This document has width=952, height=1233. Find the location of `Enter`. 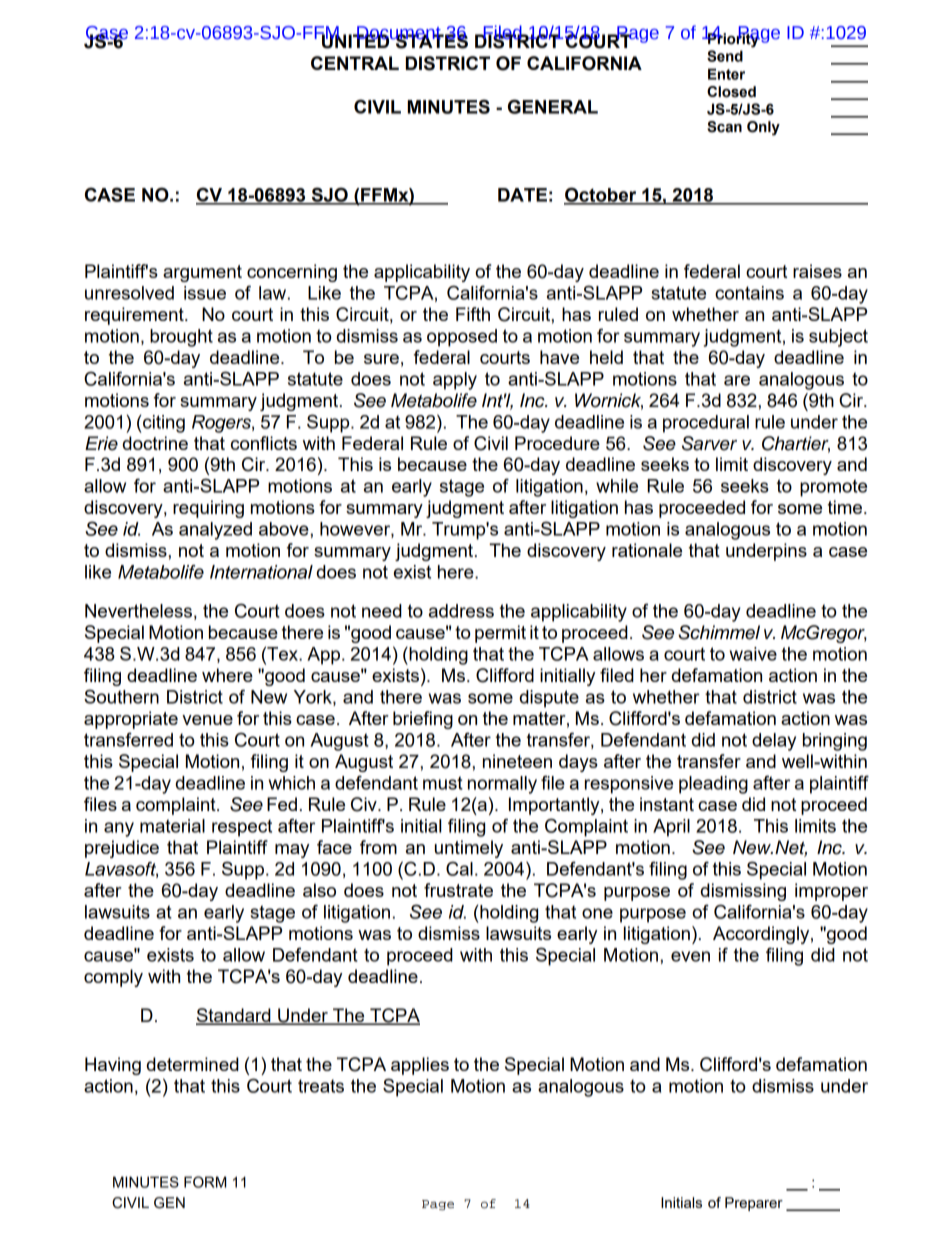

Enter is located at coordinates (726, 74).
